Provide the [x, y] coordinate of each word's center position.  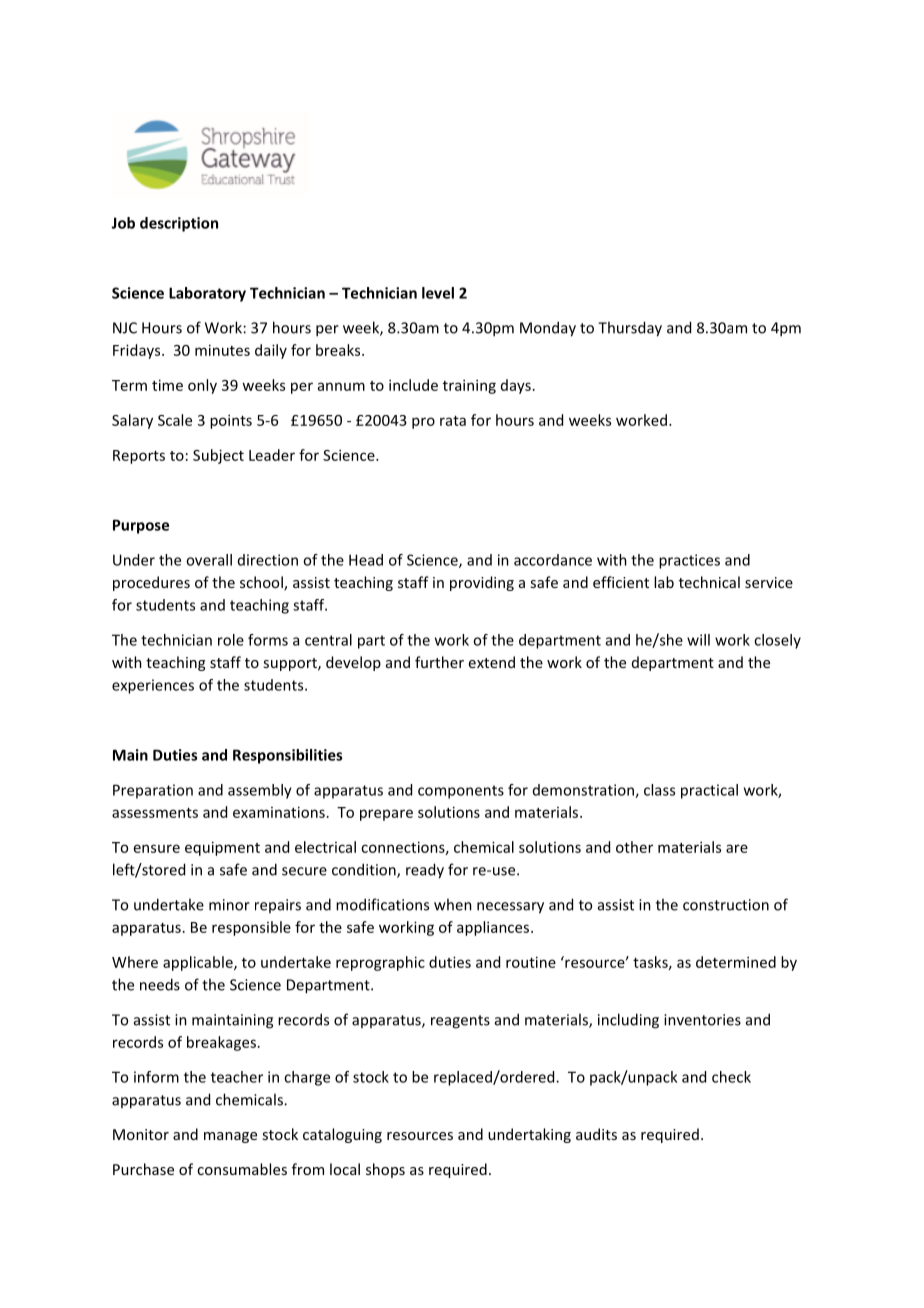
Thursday [630, 329]
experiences [153, 686]
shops [385, 1170]
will [698, 640]
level [438, 293]
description [179, 224]
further [439, 662]
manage [230, 1137]
